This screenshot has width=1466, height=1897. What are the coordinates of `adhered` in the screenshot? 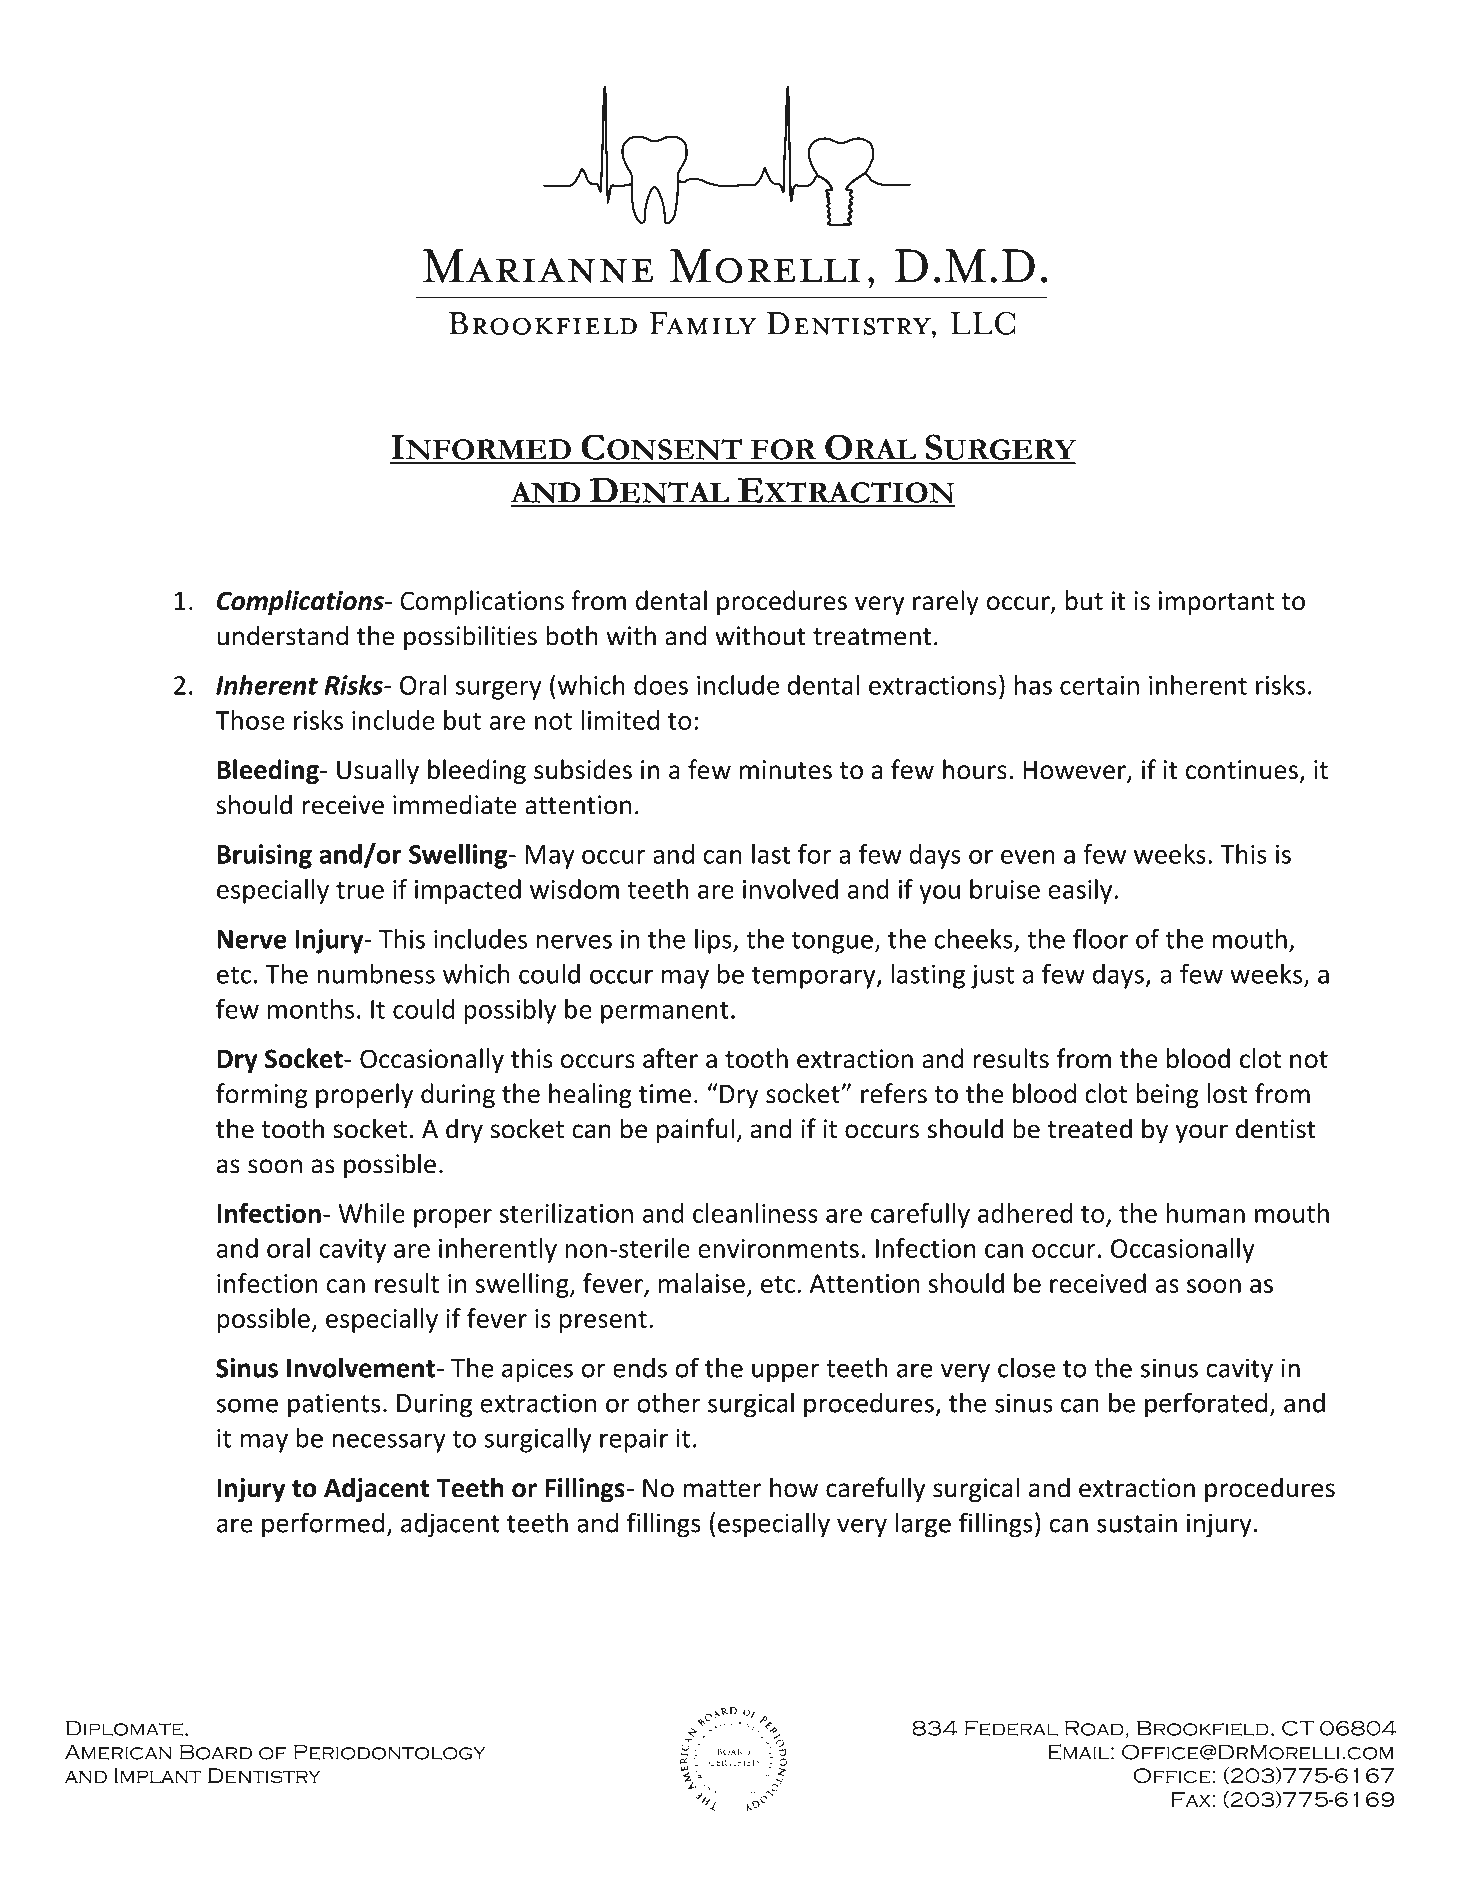 It's located at (1025, 1213).
